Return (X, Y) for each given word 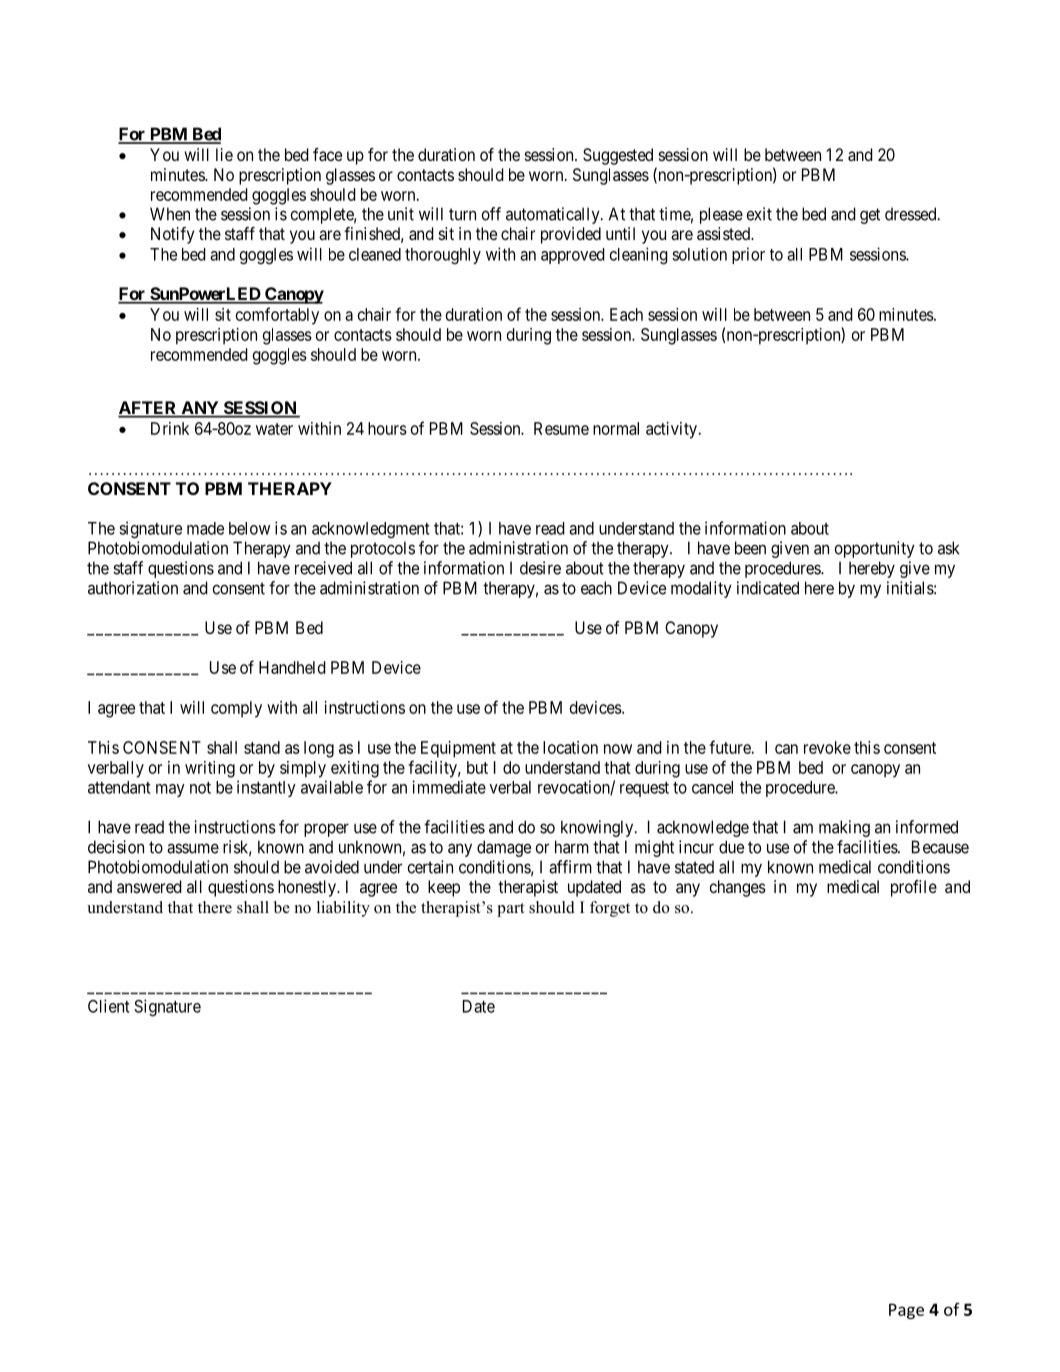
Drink (170, 428)
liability (343, 909)
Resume (561, 428)
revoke (827, 747)
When (170, 214)
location (570, 747)
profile (914, 888)
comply (236, 709)
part (511, 910)
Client (109, 1006)
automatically (554, 215)
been (750, 548)
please (721, 215)
